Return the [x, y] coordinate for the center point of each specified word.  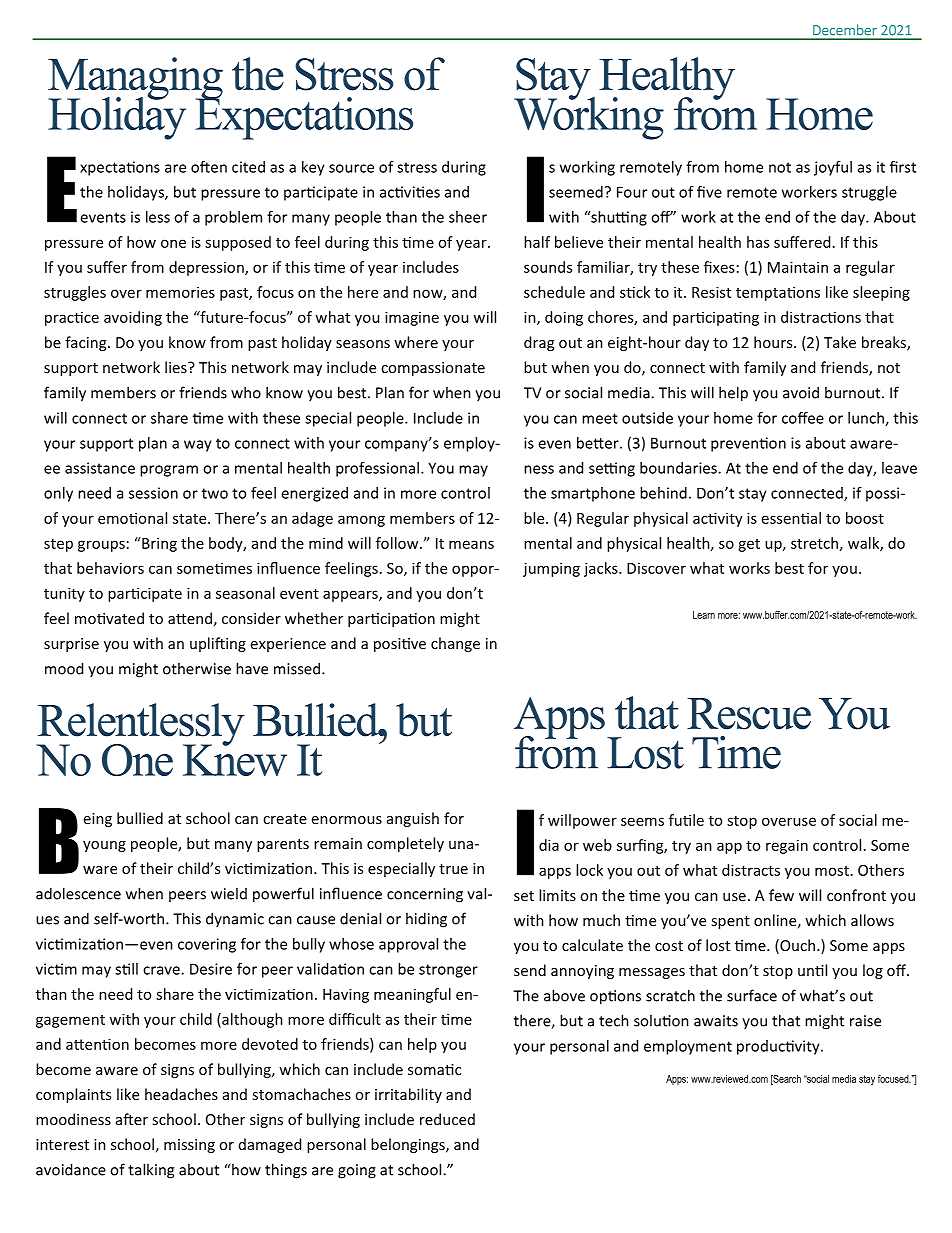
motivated [109, 618]
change [455, 644]
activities [410, 192]
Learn [704, 615]
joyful [833, 168]
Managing [135, 79]
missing [189, 1146]
